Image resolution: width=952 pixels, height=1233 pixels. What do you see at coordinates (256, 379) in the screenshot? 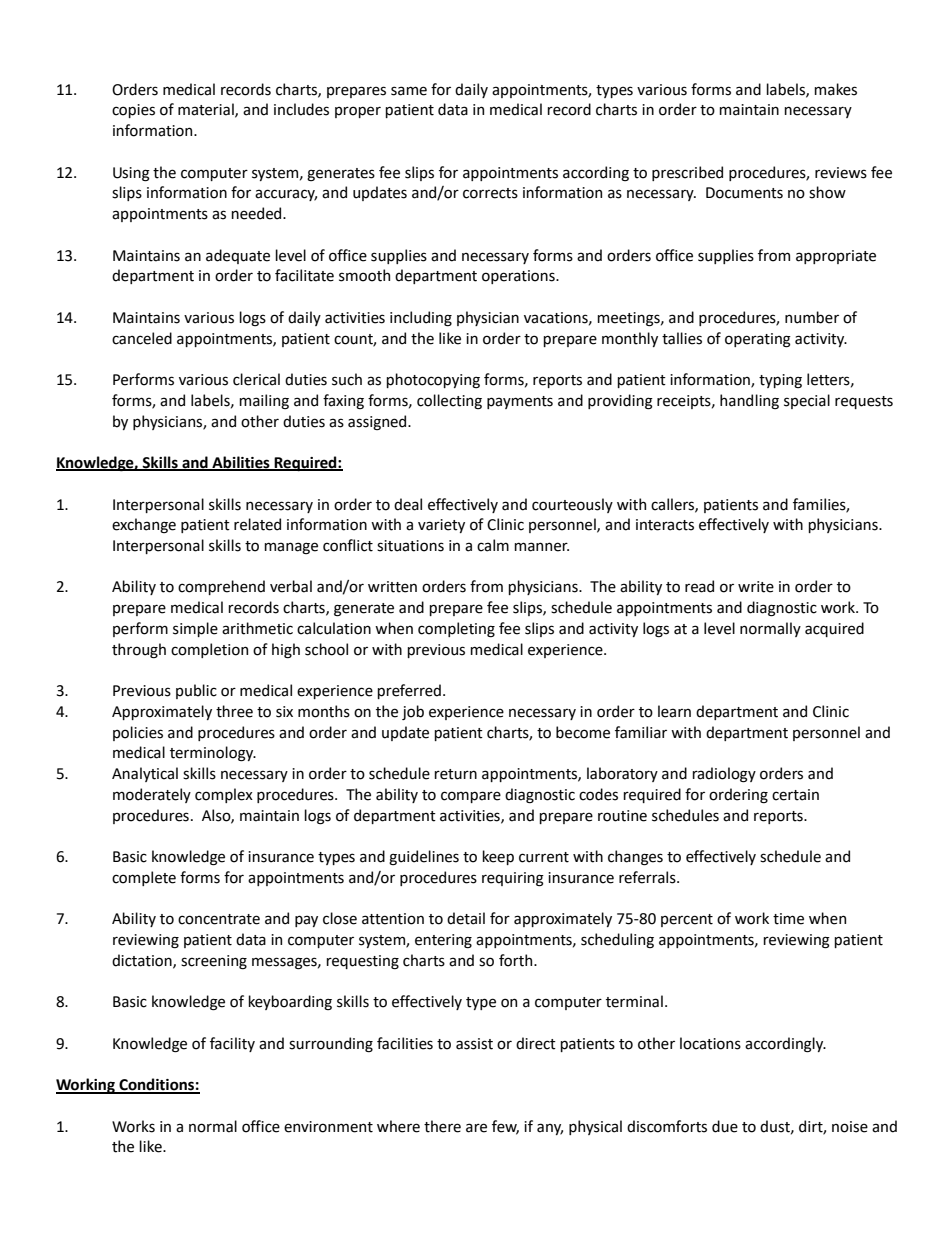
I see `clerical` at bounding box center [256, 379].
